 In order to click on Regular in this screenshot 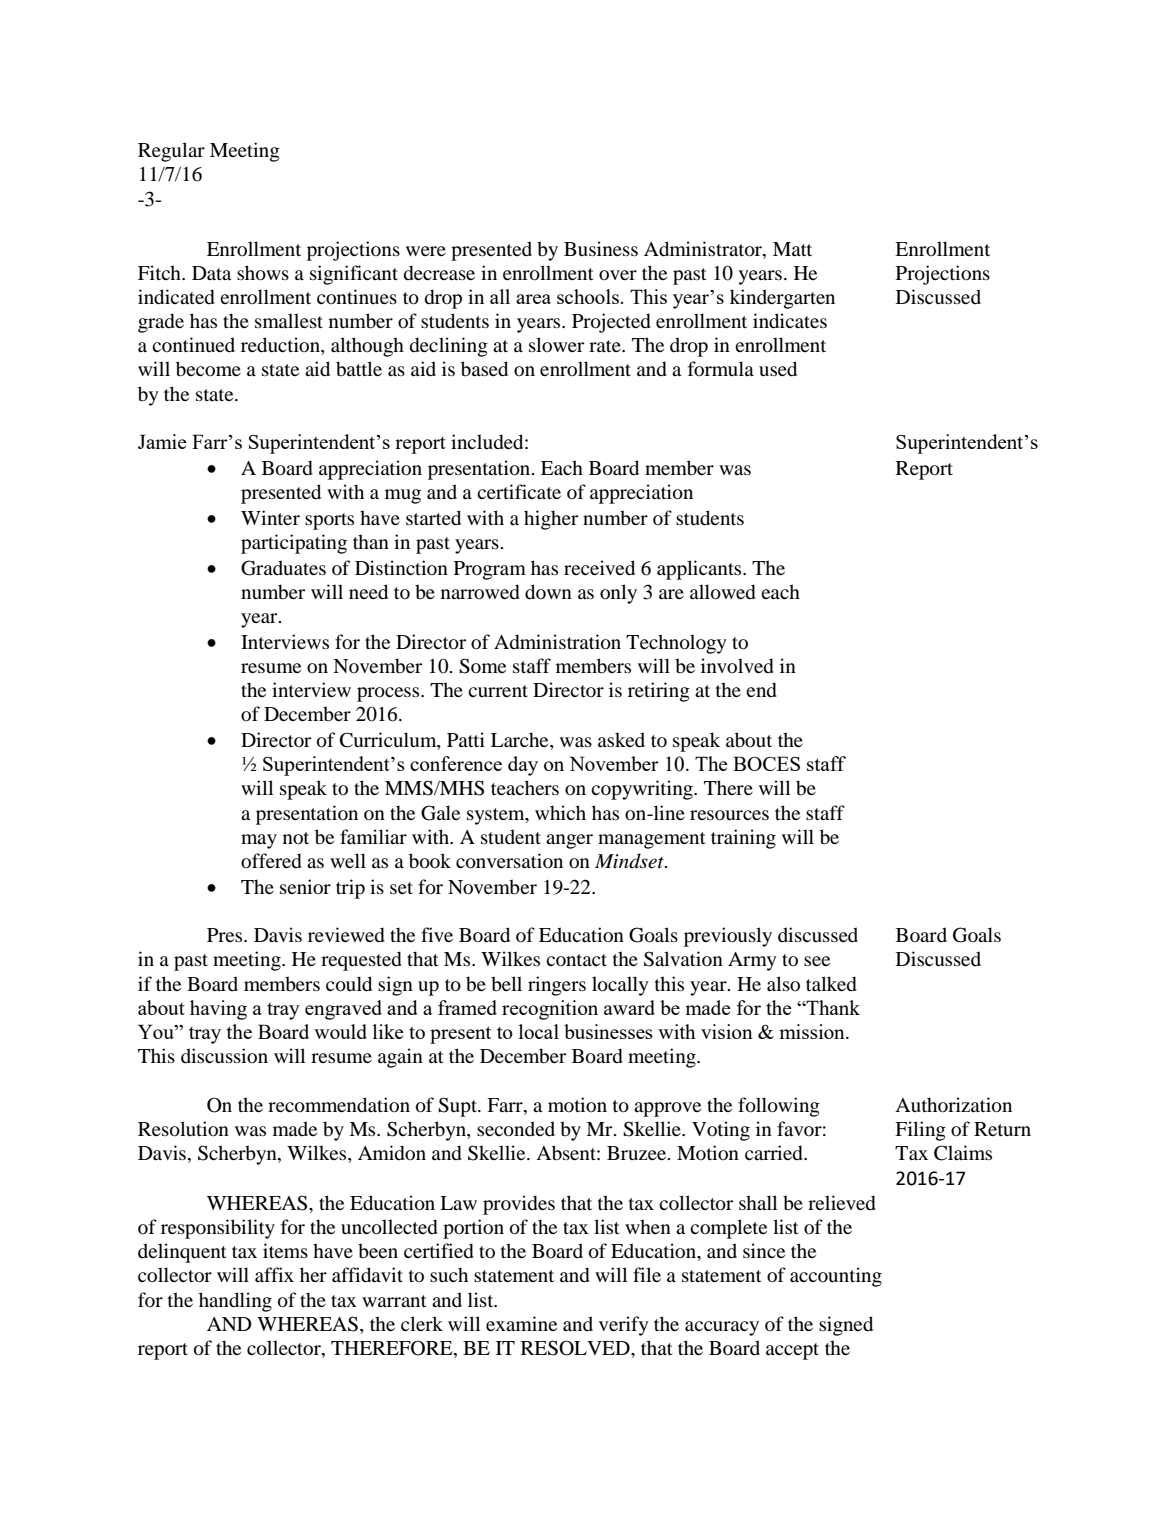, I will do `click(171, 152)`.
